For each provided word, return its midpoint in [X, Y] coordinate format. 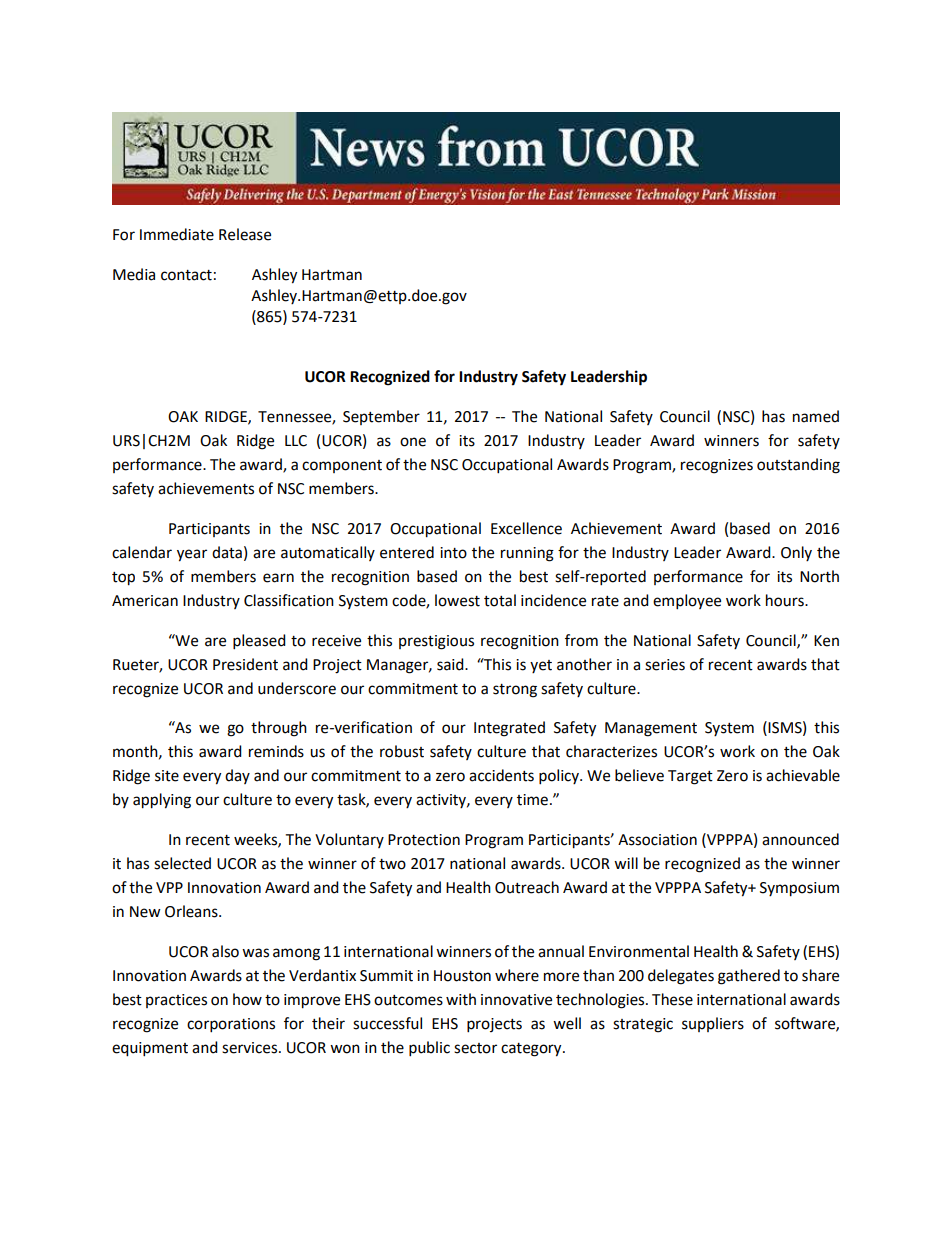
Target [690, 777]
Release [245, 234]
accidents [501, 775]
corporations [231, 1025]
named [816, 416]
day [237, 776]
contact [186, 275]
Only [796, 553]
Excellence [526, 528]
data [227, 552]
